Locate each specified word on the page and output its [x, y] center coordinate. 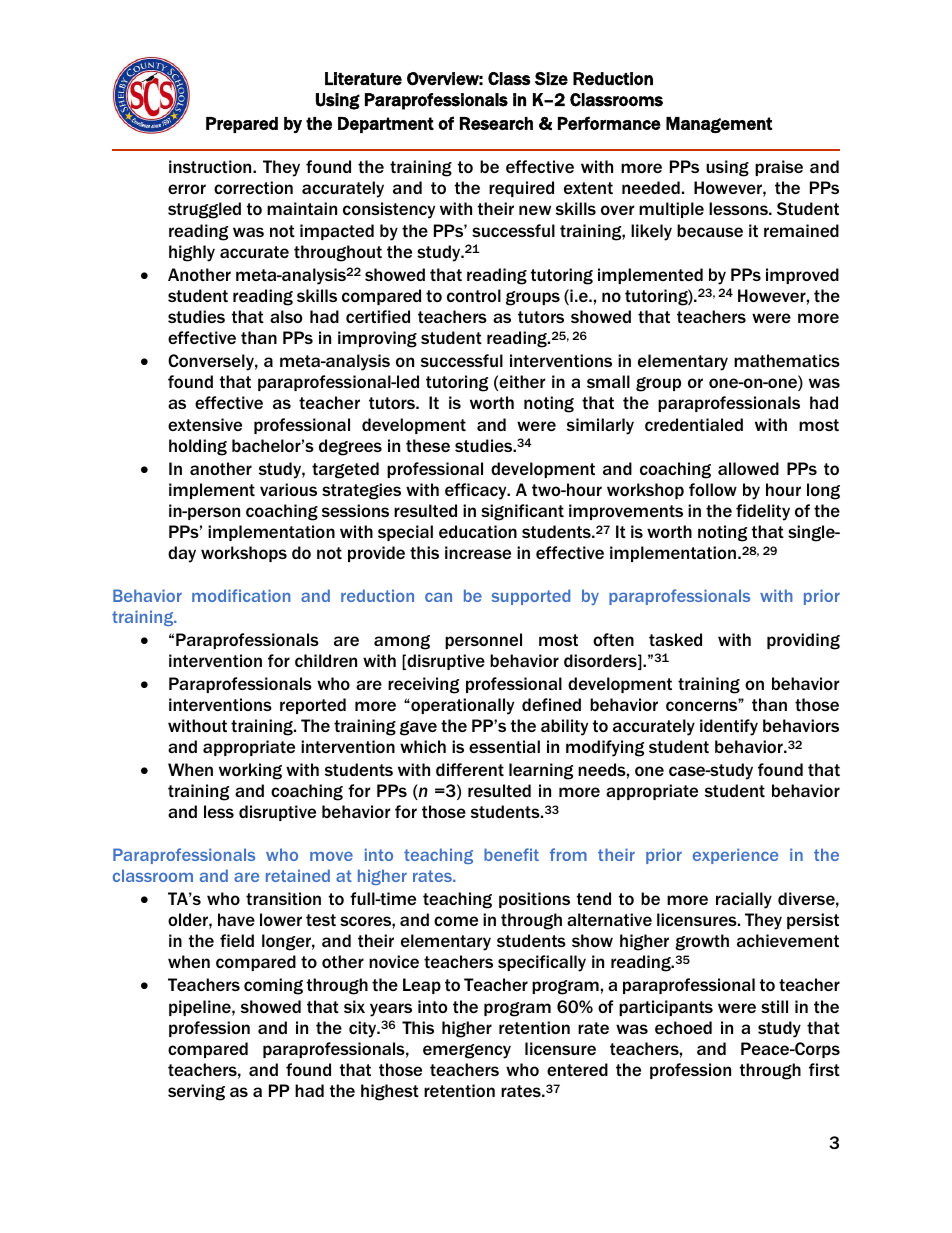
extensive [205, 424]
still [774, 1006]
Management [719, 125]
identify [729, 727]
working [250, 771]
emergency [467, 1051]
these [428, 445]
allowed [748, 468]
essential [504, 746]
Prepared [242, 125]
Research [496, 123]
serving [196, 1092]
